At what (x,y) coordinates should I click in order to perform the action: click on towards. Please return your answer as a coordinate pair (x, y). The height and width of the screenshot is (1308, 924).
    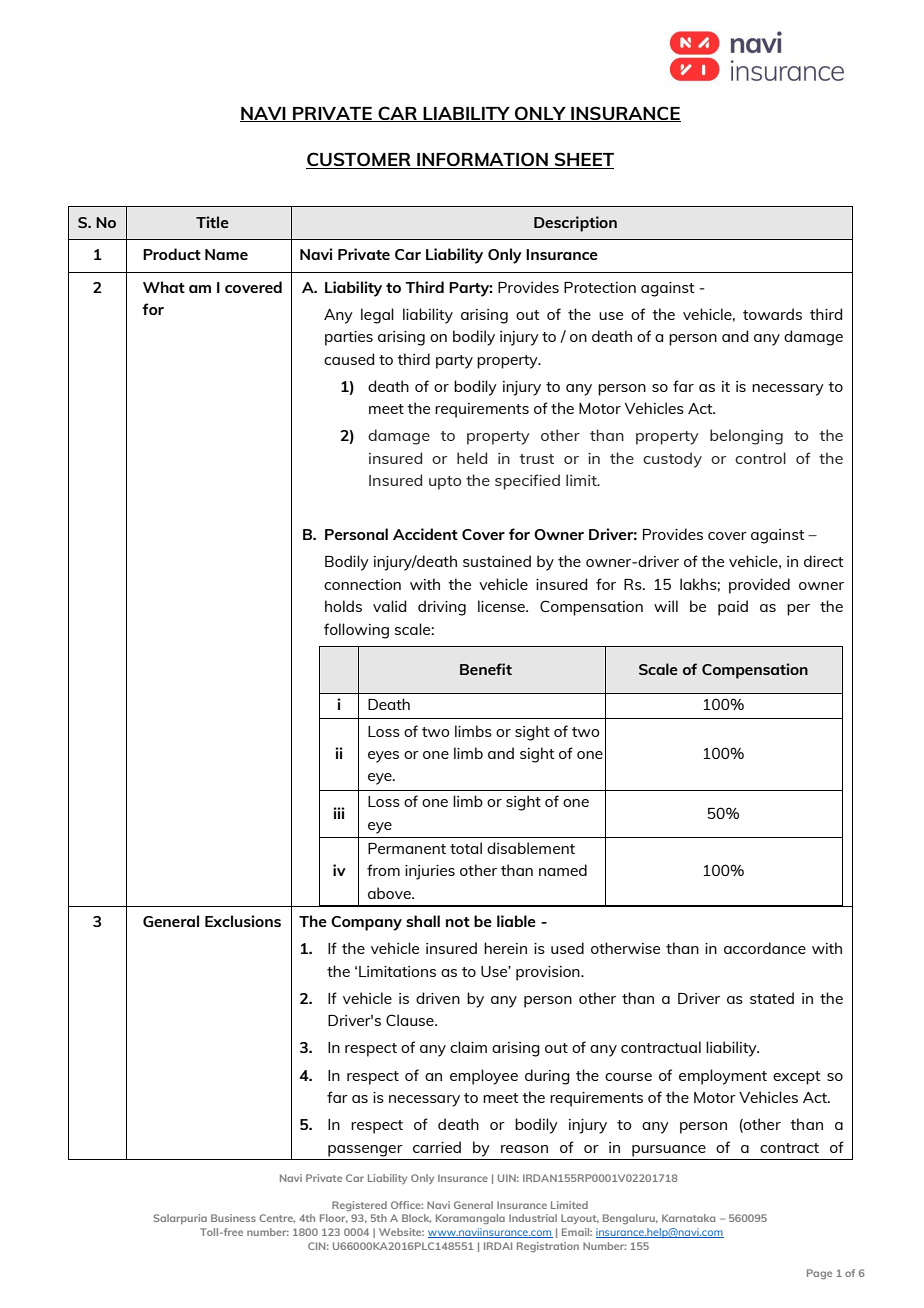
    Looking at the image, I should click on (772, 314).
